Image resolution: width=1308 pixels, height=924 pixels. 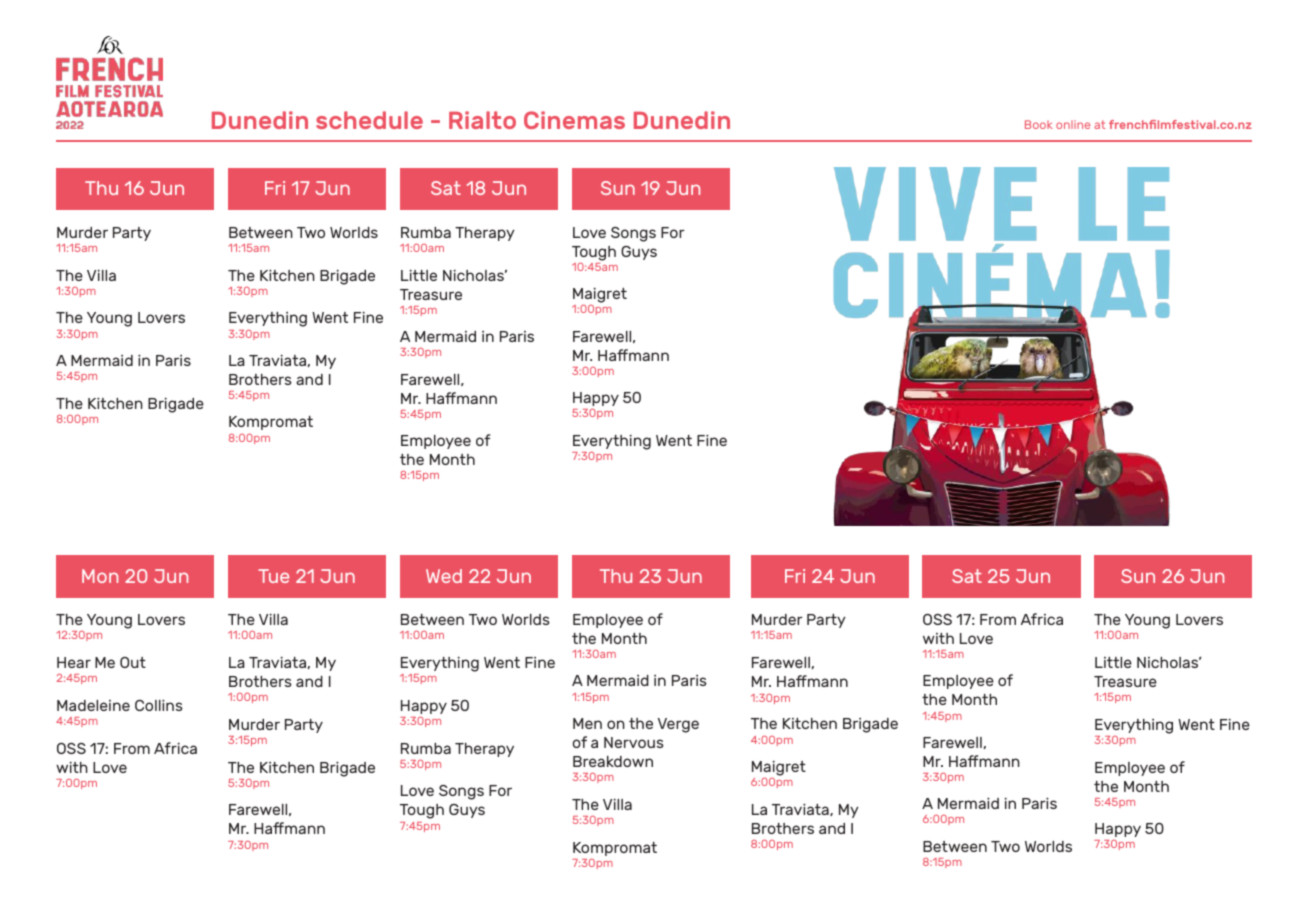 I want to click on Out, so click(x=133, y=662).
